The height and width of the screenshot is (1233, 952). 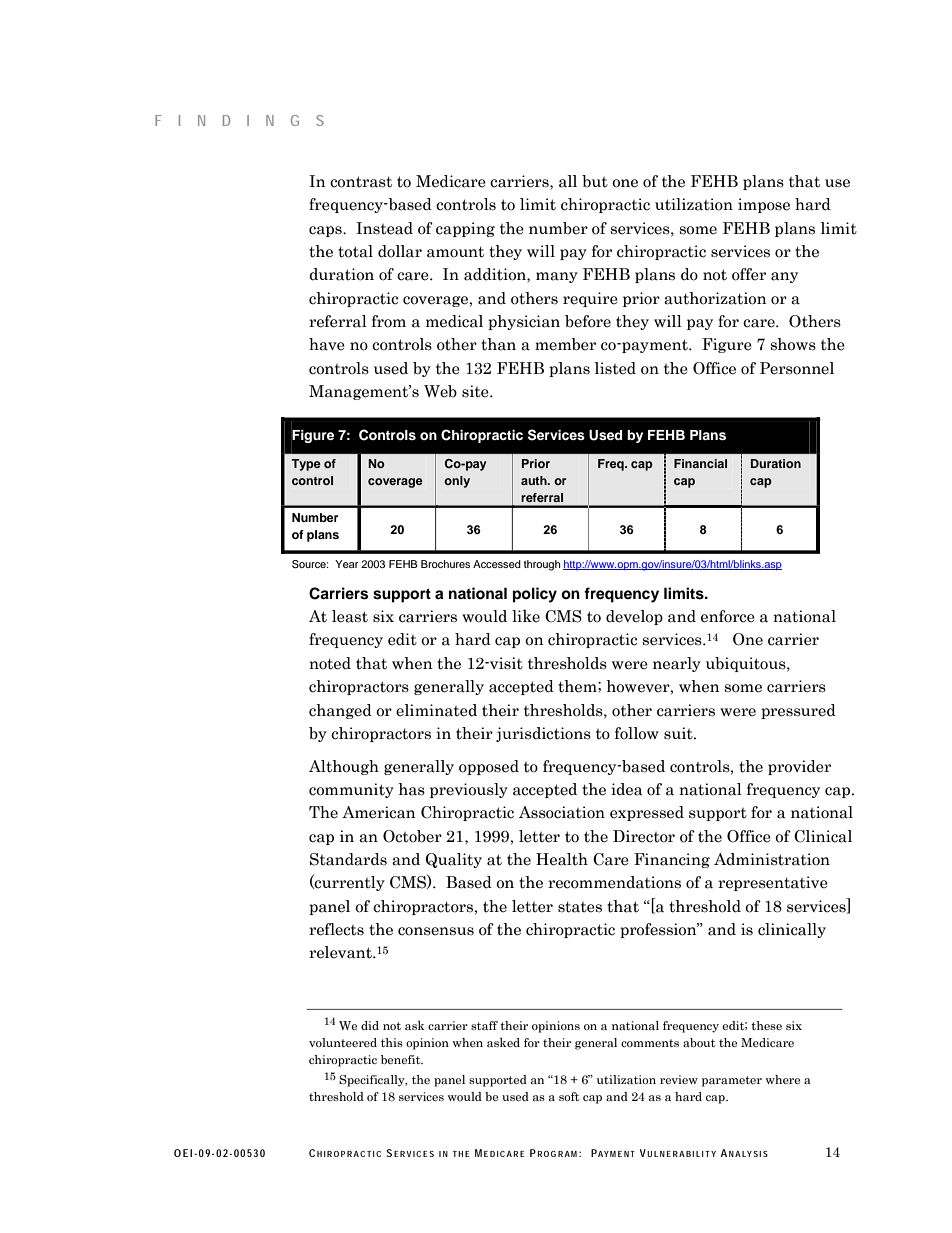 I want to click on provider, so click(x=799, y=767).
